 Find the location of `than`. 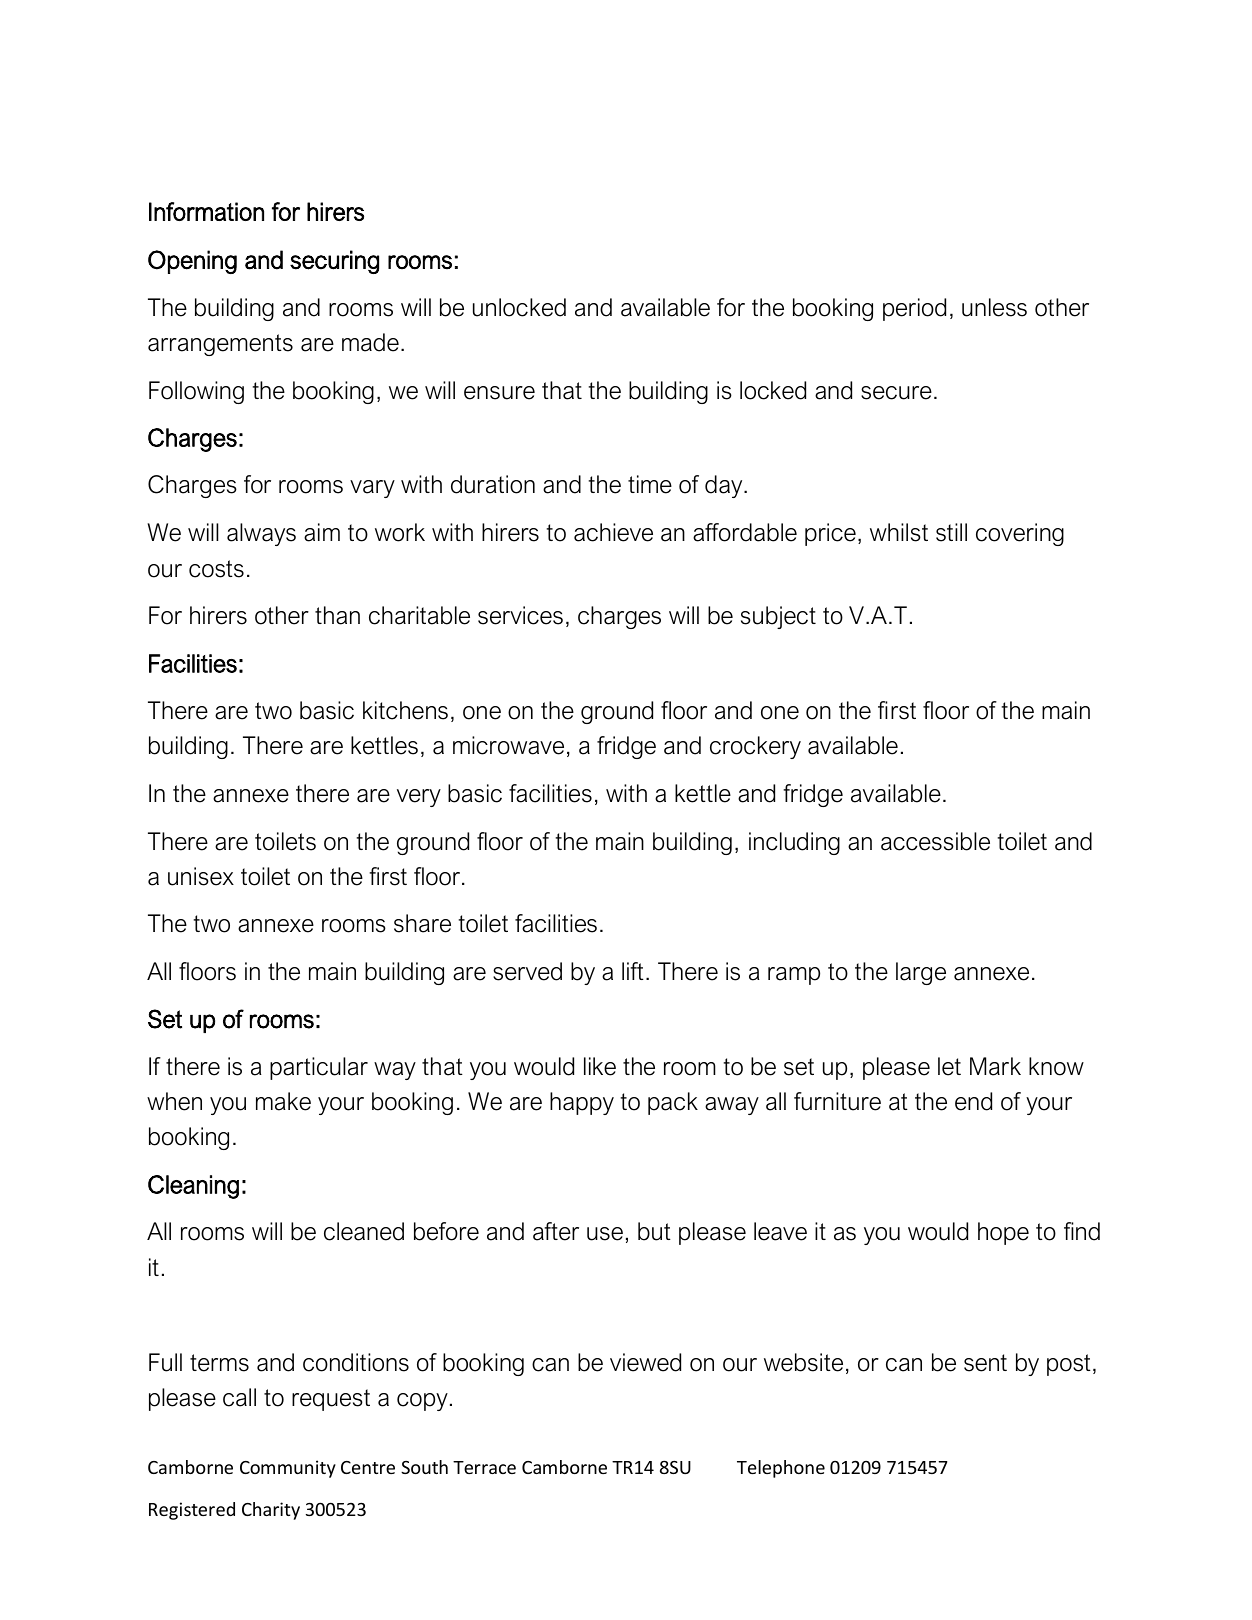

than is located at coordinates (337, 615).
